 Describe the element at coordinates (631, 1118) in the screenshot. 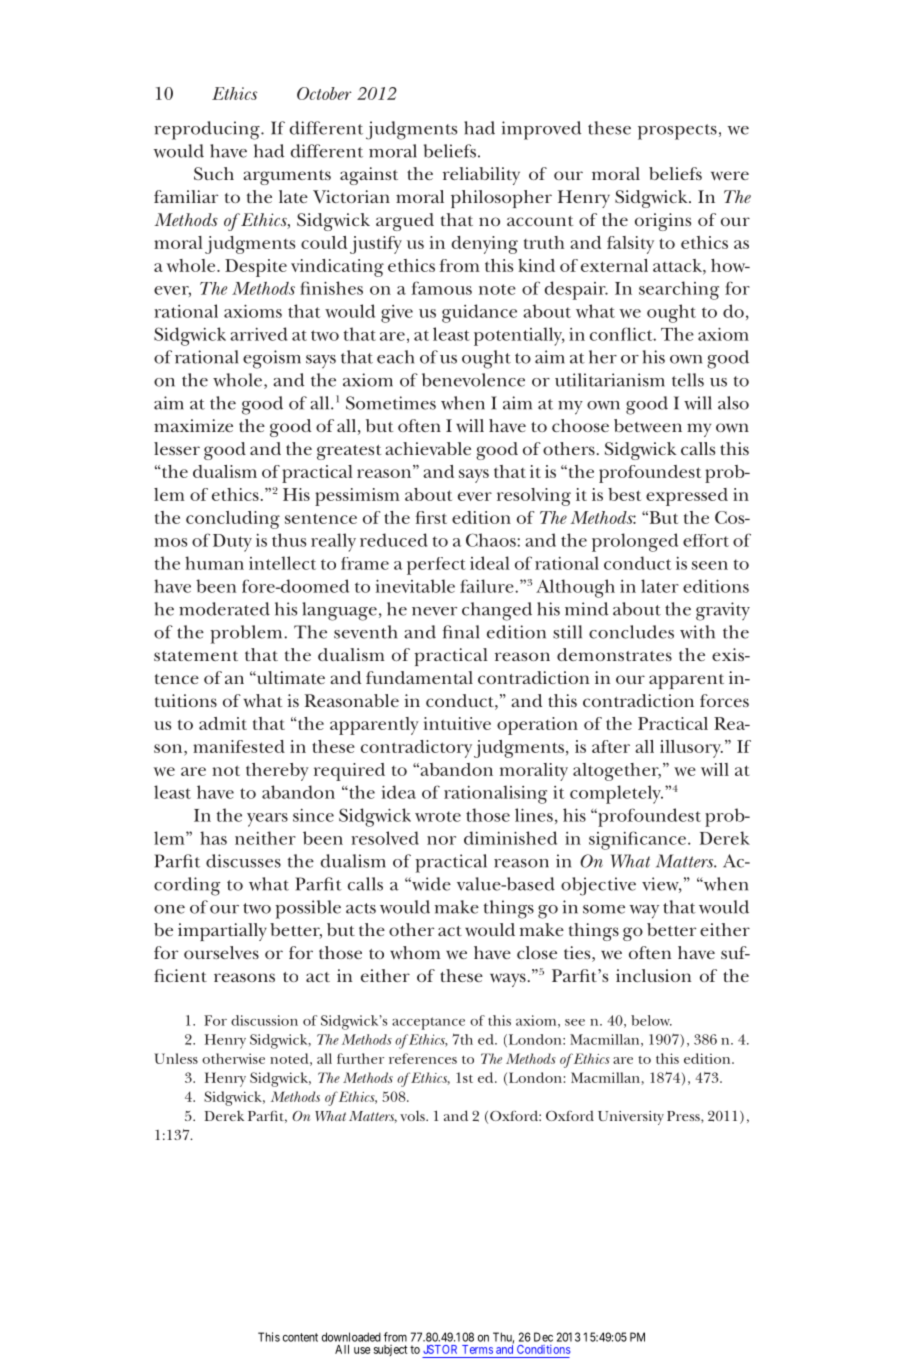

I see `University` at that location.
